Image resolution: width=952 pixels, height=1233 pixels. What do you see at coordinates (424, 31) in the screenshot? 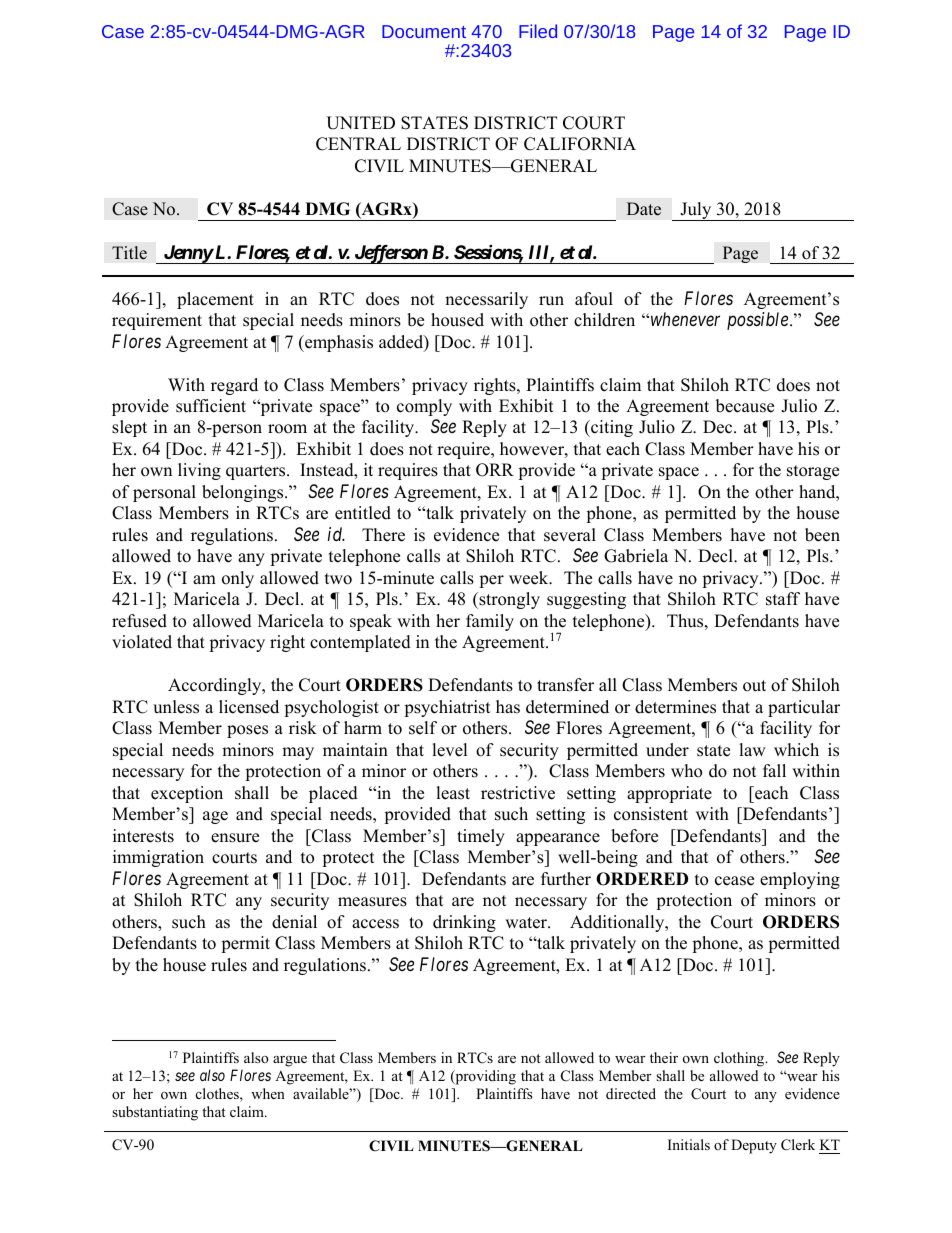
I see `Document` at bounding box center [424, 31].
